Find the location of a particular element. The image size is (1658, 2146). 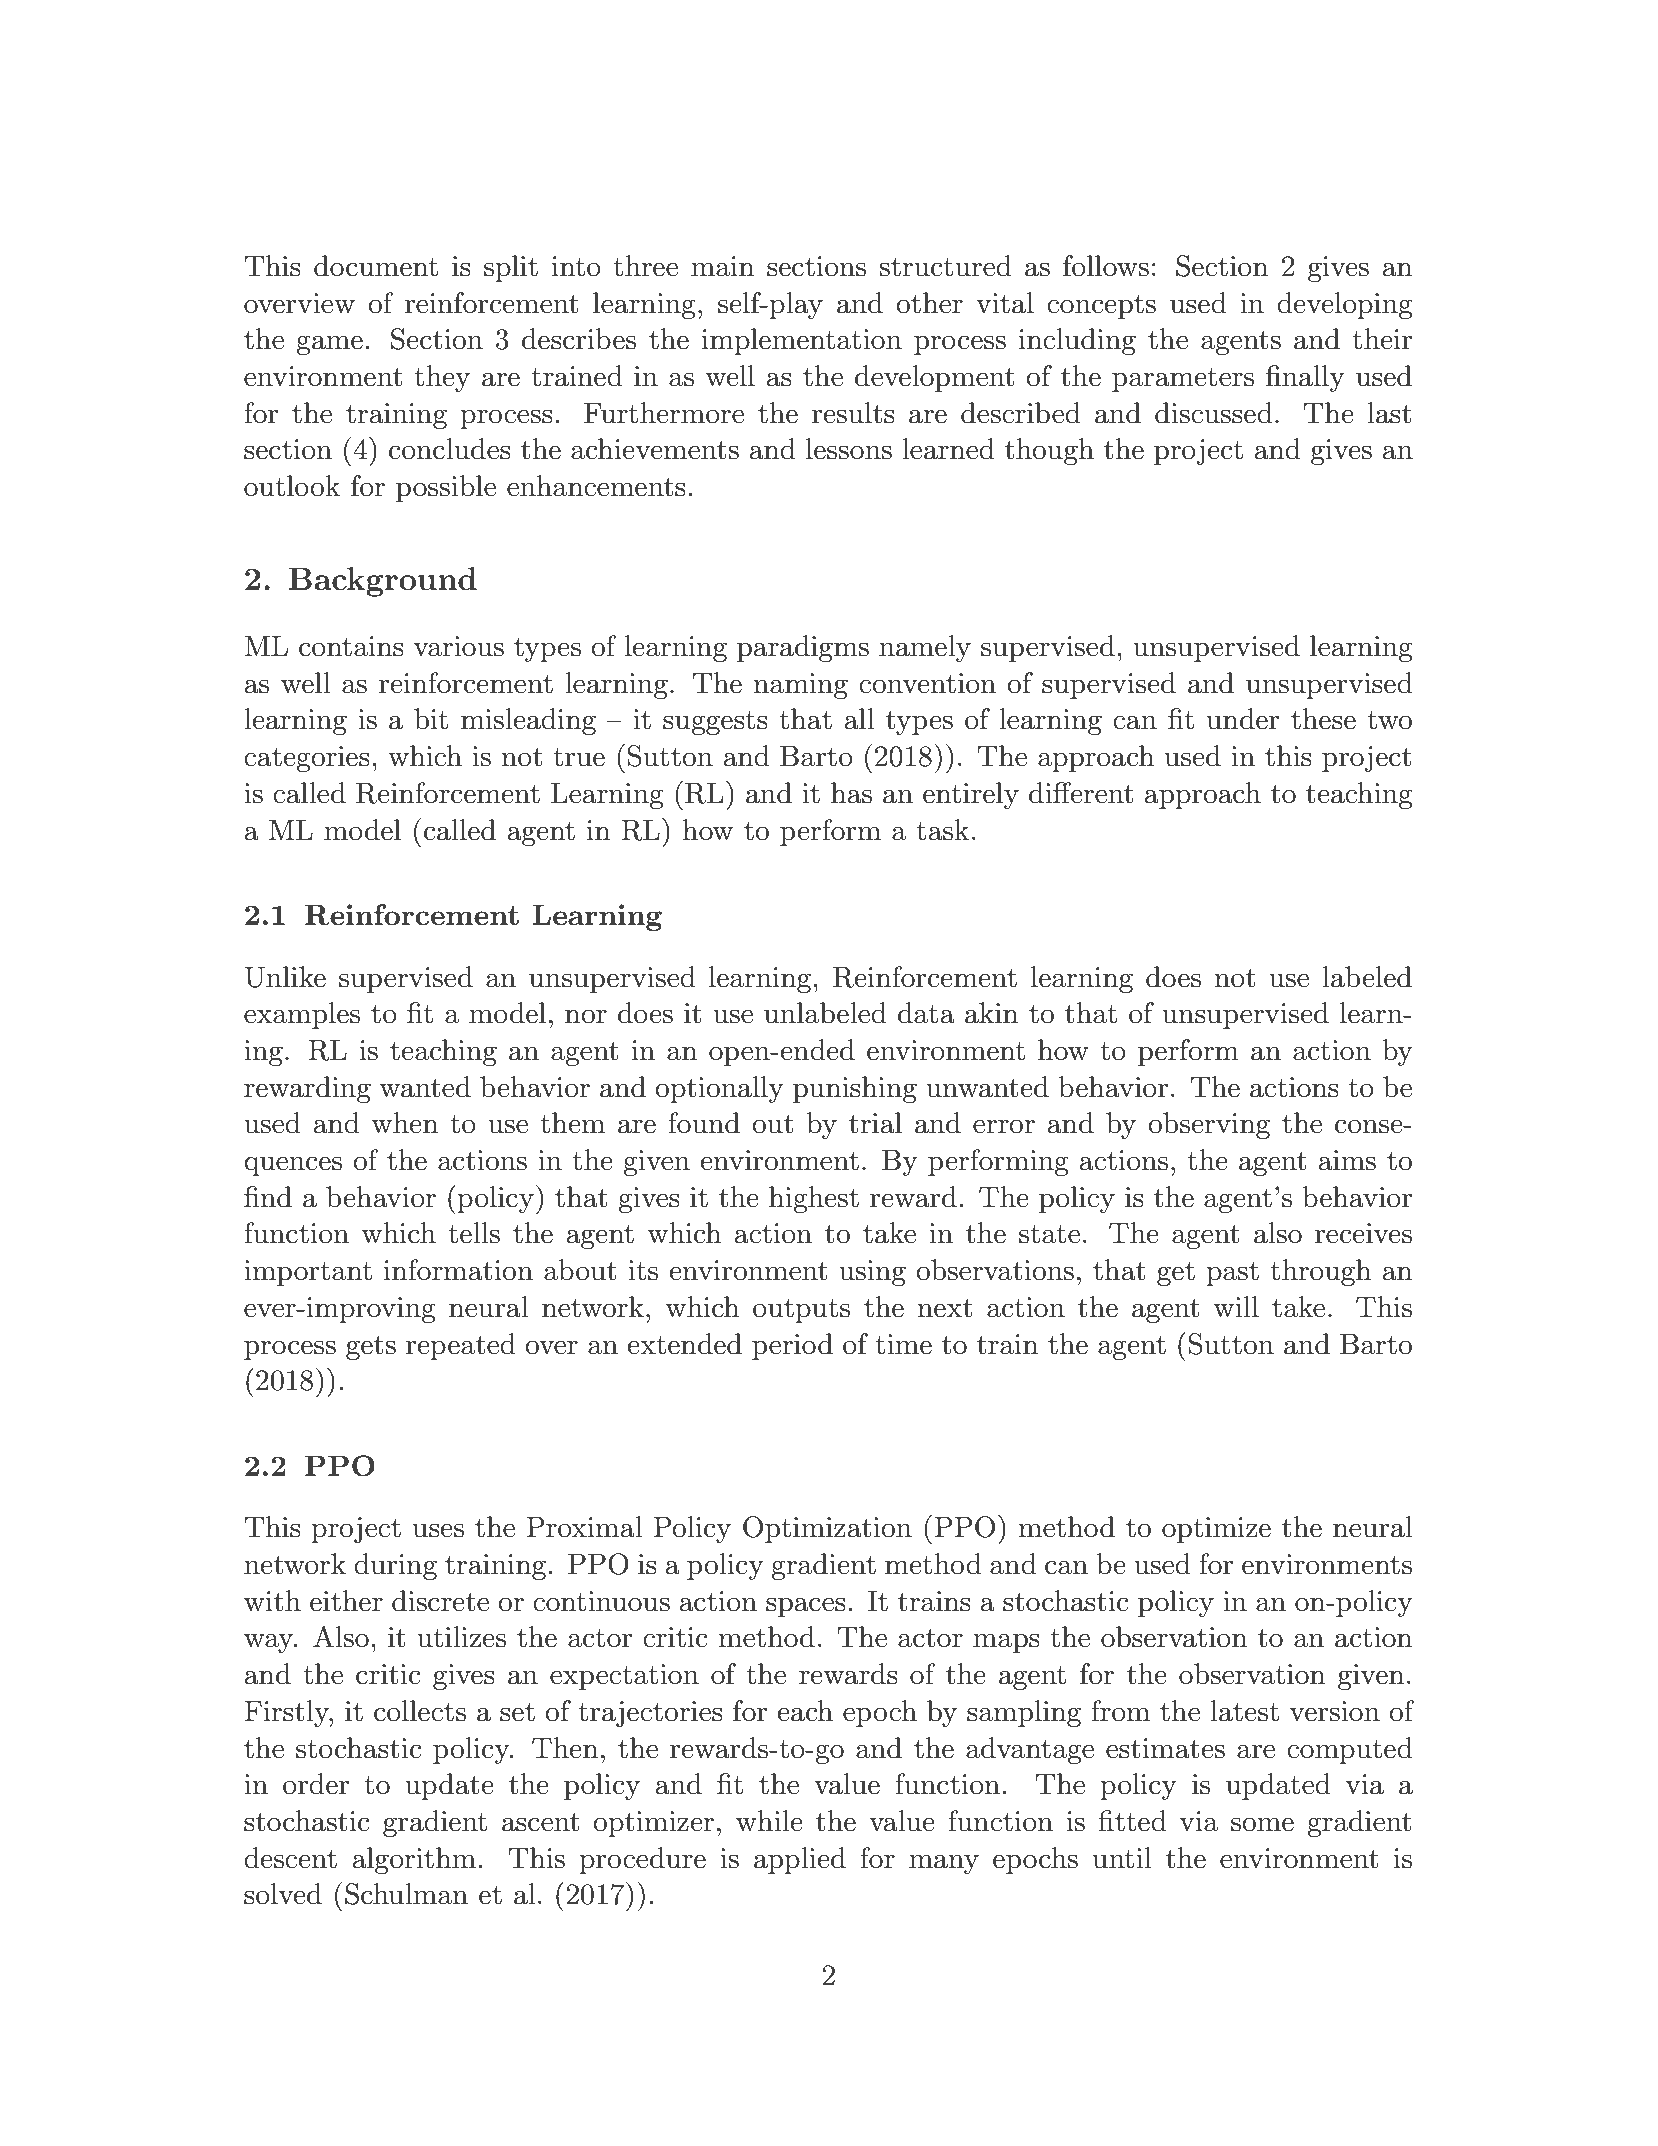

observing is located at coordinates (1209, 1125).
